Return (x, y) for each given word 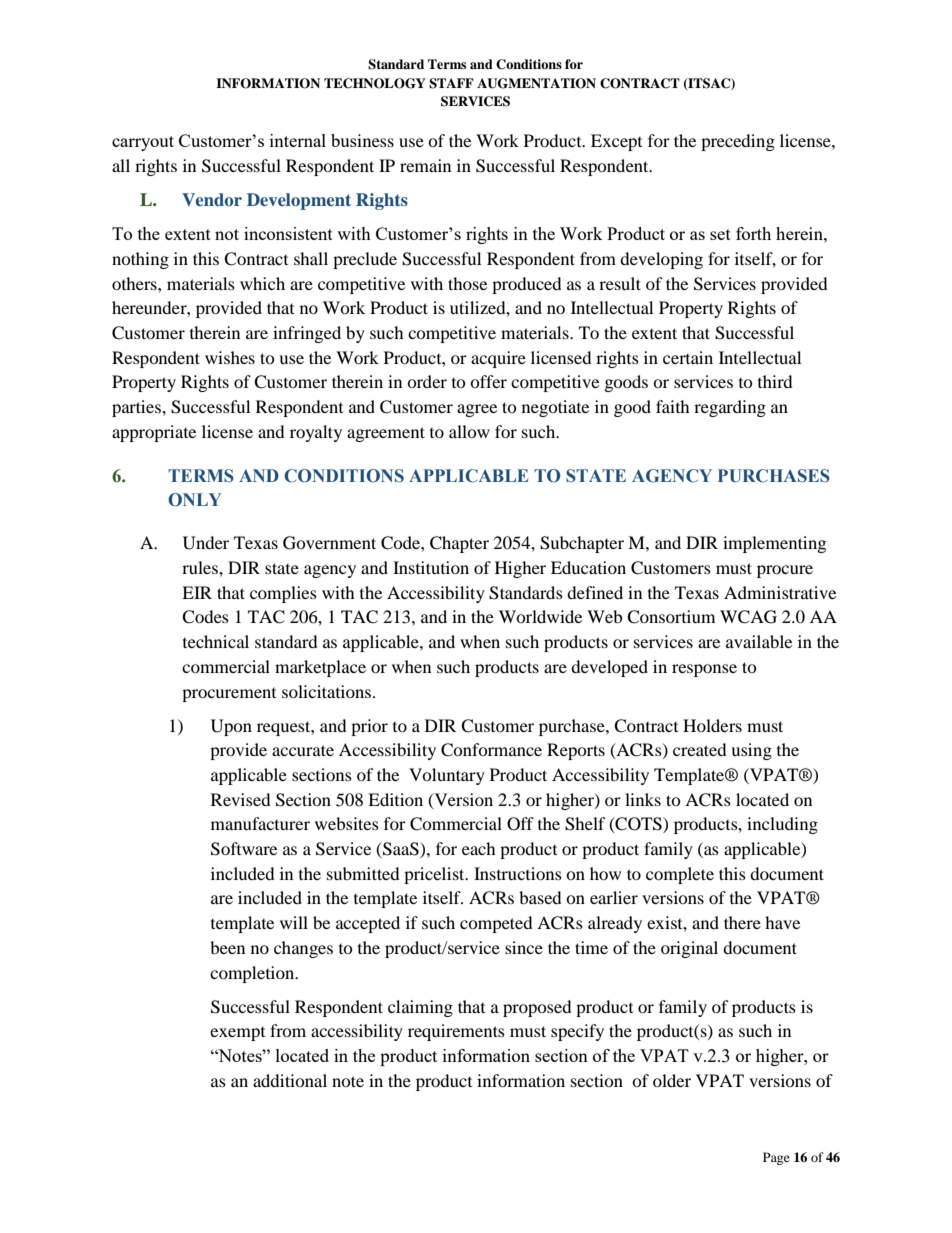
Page (776, 1158)
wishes (230, 357)
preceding (738, 142)
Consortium (671, 617)
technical (216, 641)
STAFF (451, 83)
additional (290, 1080)
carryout (143, 143)
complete (680, 875)
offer (488, 381)
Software (244, 849)
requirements (456, 1032)
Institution (431, 567)
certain (688, 357)
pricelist (435, 875)
